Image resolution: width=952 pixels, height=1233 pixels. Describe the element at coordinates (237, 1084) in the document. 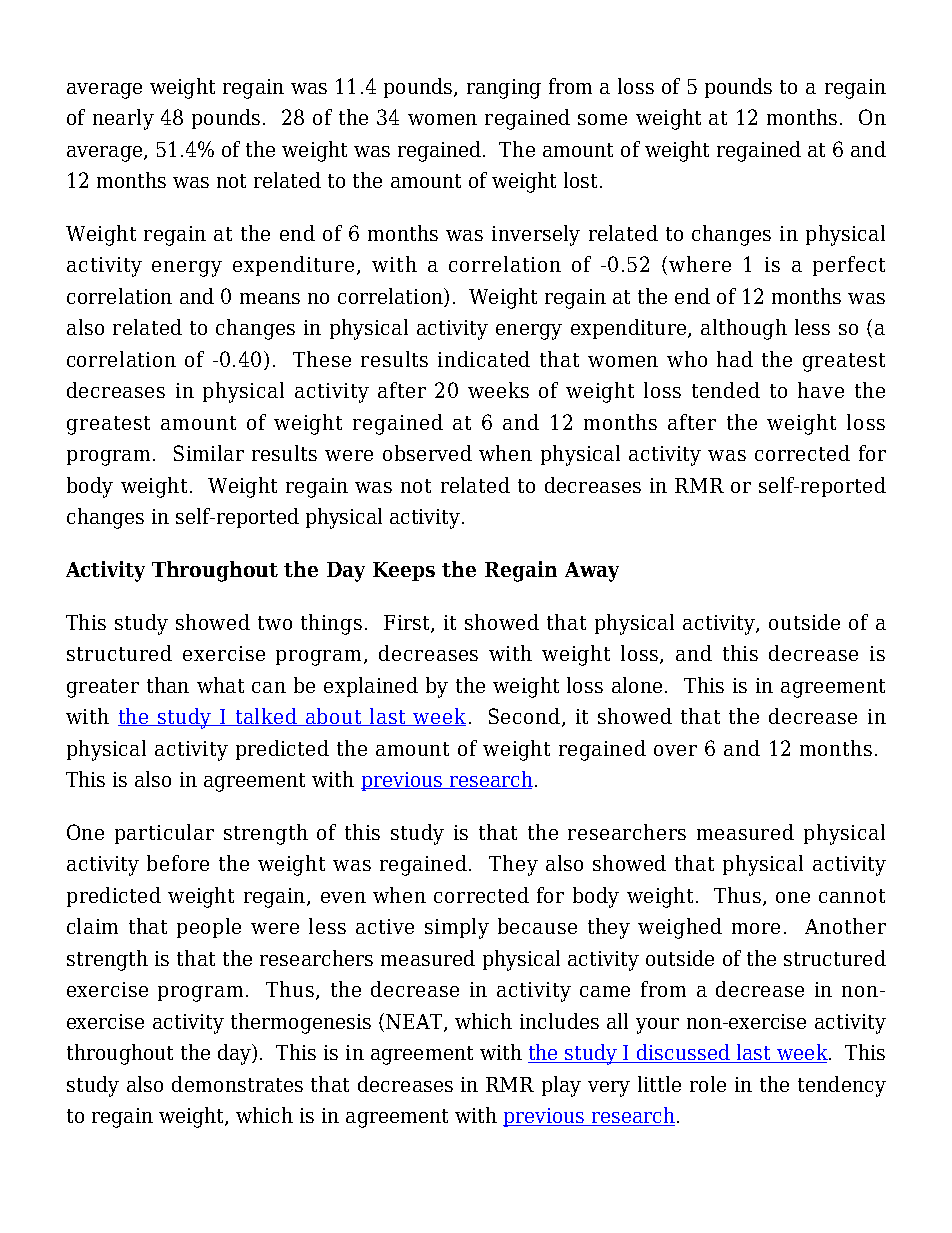

I see `demonstrates` at that location.
